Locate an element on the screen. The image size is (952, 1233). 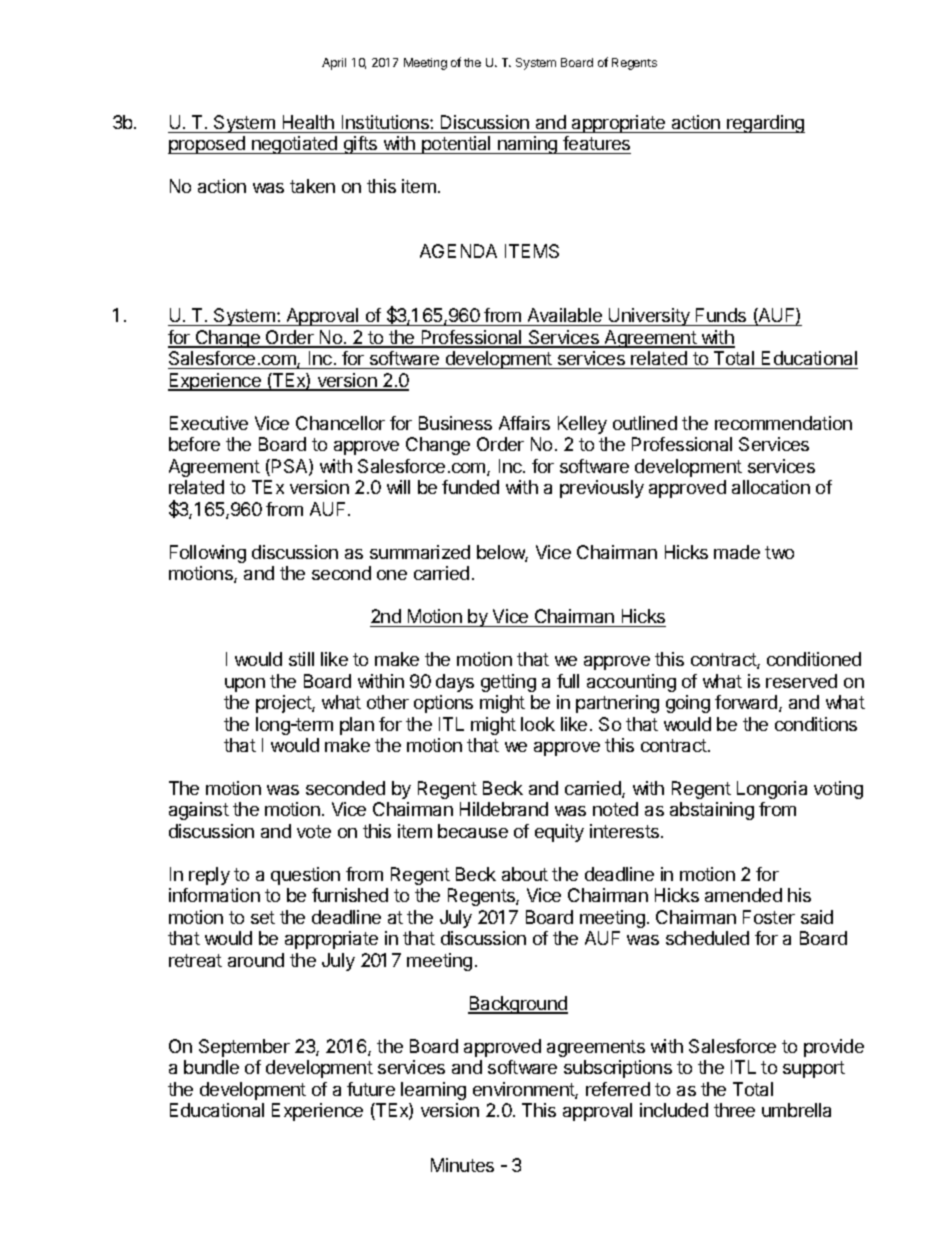
abstaining is located at coordinates (712, 811).
